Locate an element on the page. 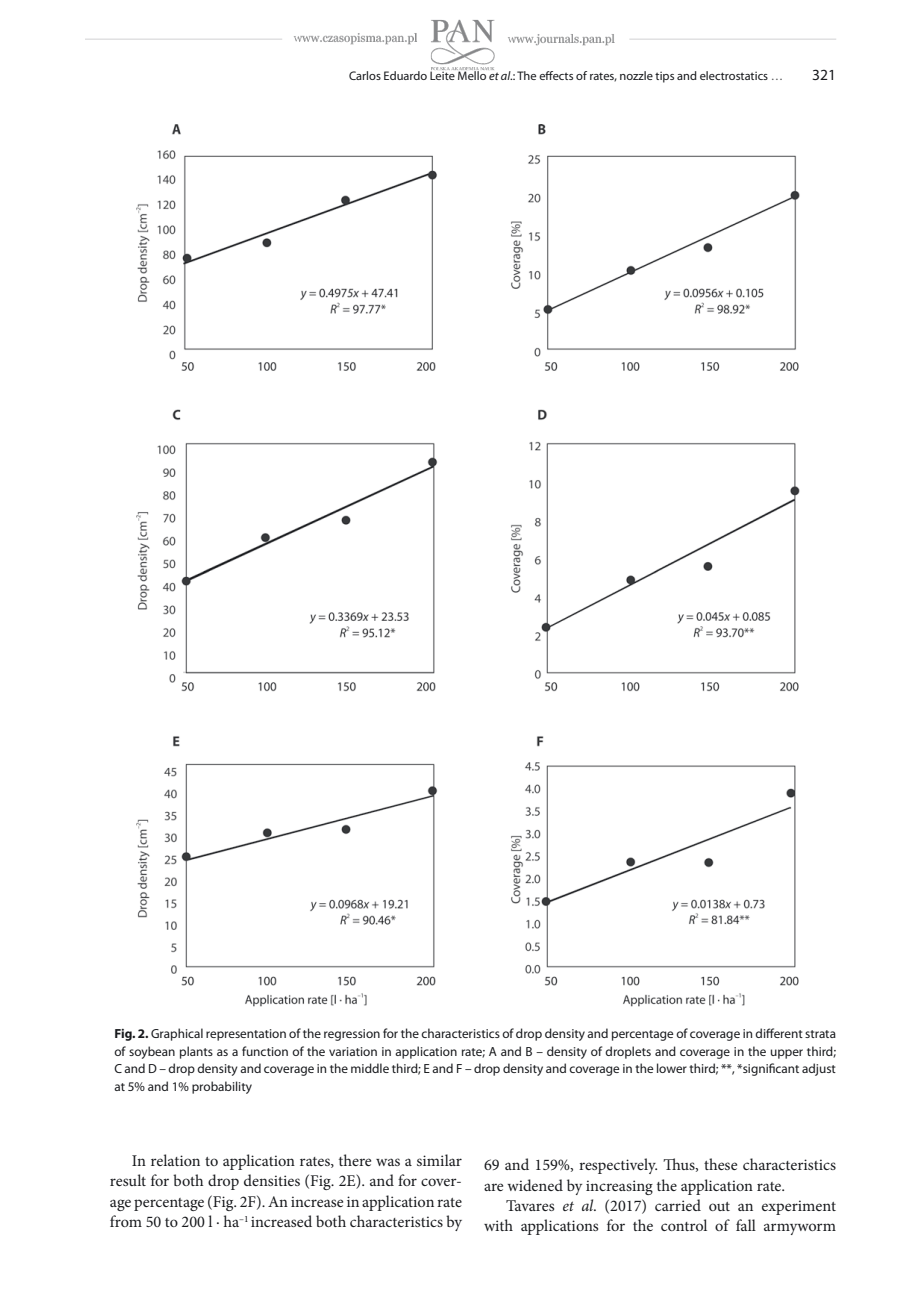 The height and width of the page is (1308, 924). regression is located at coordinates (352, 1035).
